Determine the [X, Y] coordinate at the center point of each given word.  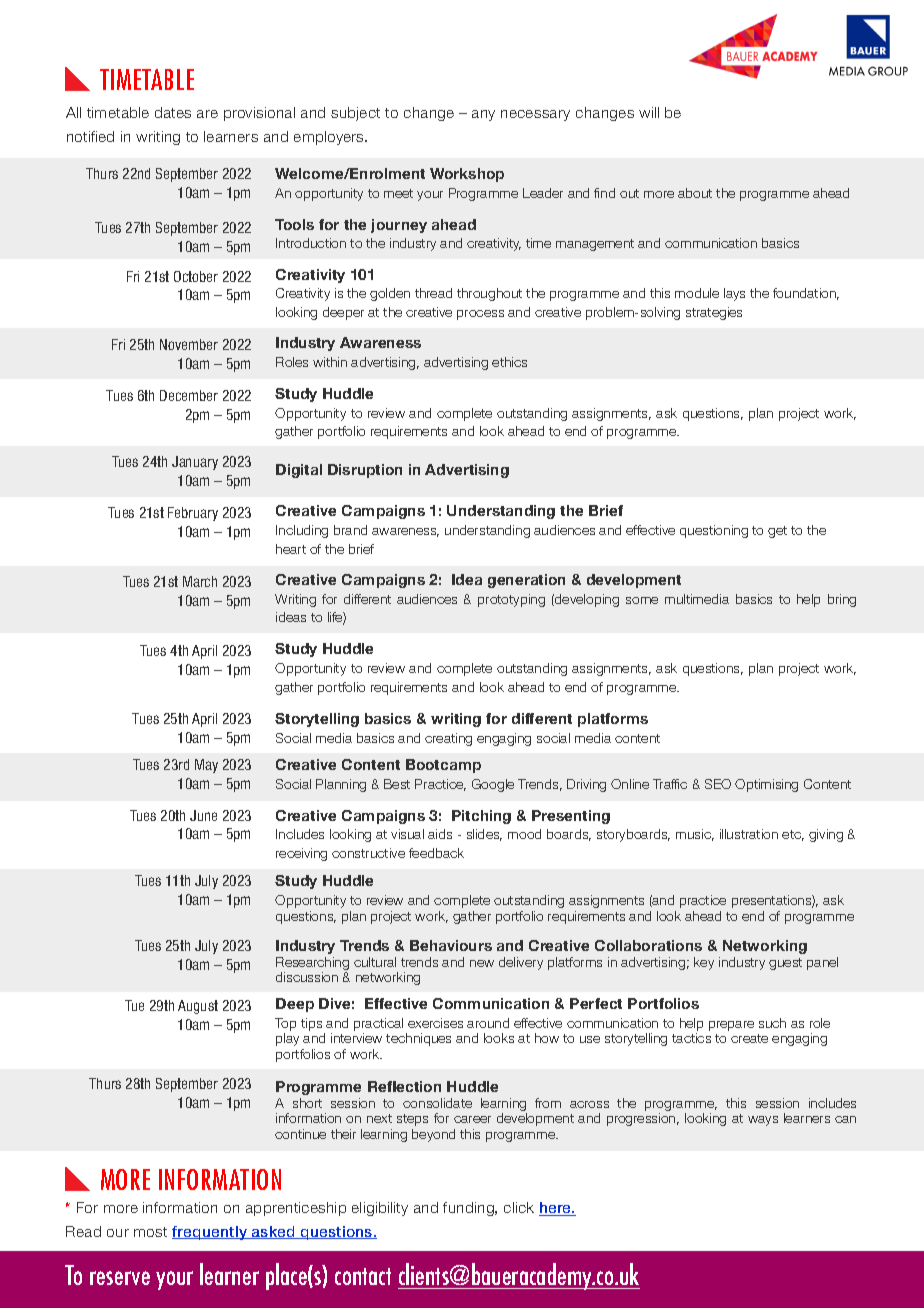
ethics [509, 362]
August [198, 1007]
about [695, 193]
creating [448, 739]
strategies [714, 313]
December [189, 395]
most [150, 1232]
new [482, 963]
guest [785, 964]
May [206, 766]
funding [469, 1209]
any [483, 115]
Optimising [766, 785]
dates [173, 112]
